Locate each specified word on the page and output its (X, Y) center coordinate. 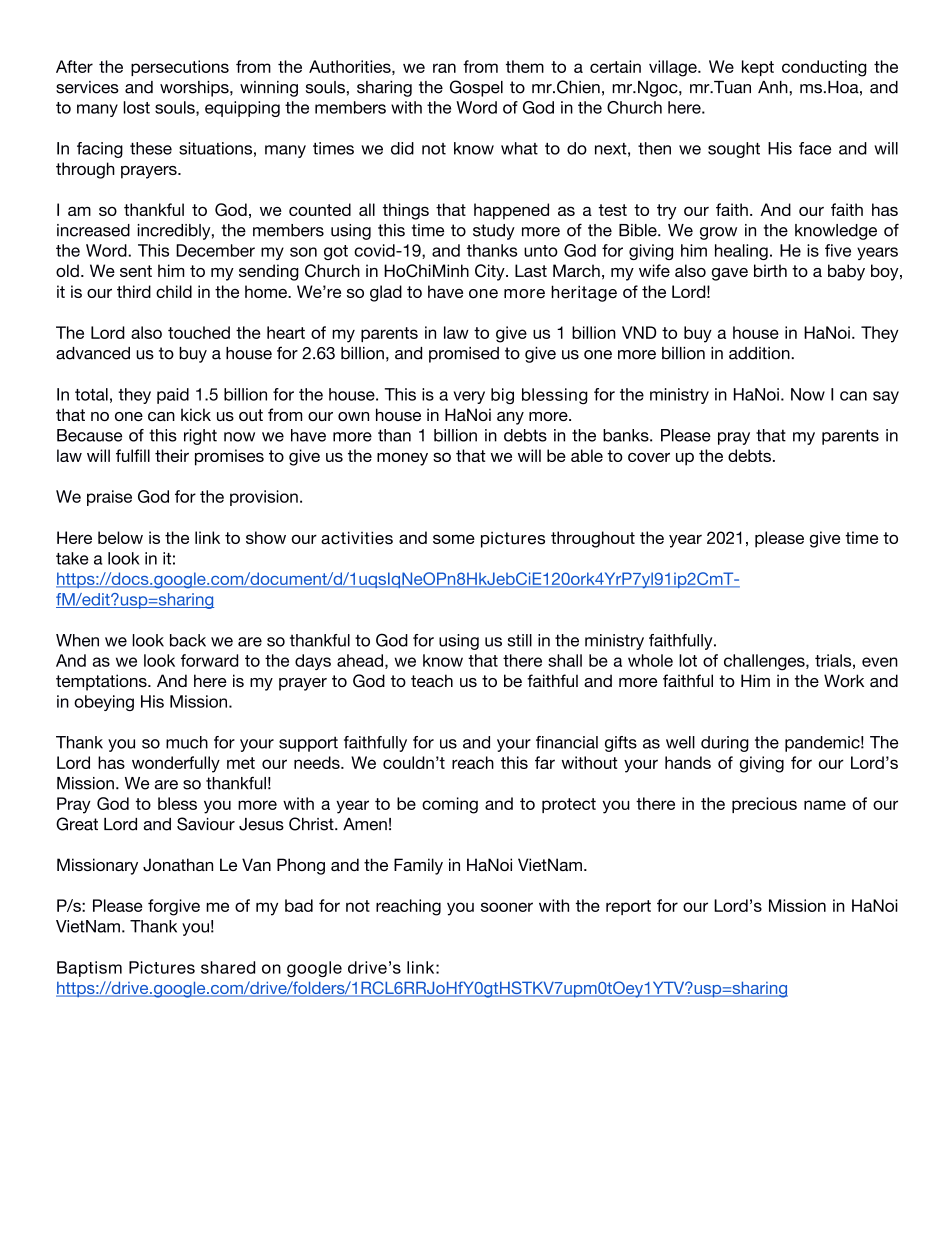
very (469, 397)
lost (137, 107)
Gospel (476, 88)
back (188, 640)
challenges (765, 662)
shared (228, 967)
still (520, 640)
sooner (507, 907)
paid (173, 396)
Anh (774, 87)
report (628, 907)
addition (760, 353)
